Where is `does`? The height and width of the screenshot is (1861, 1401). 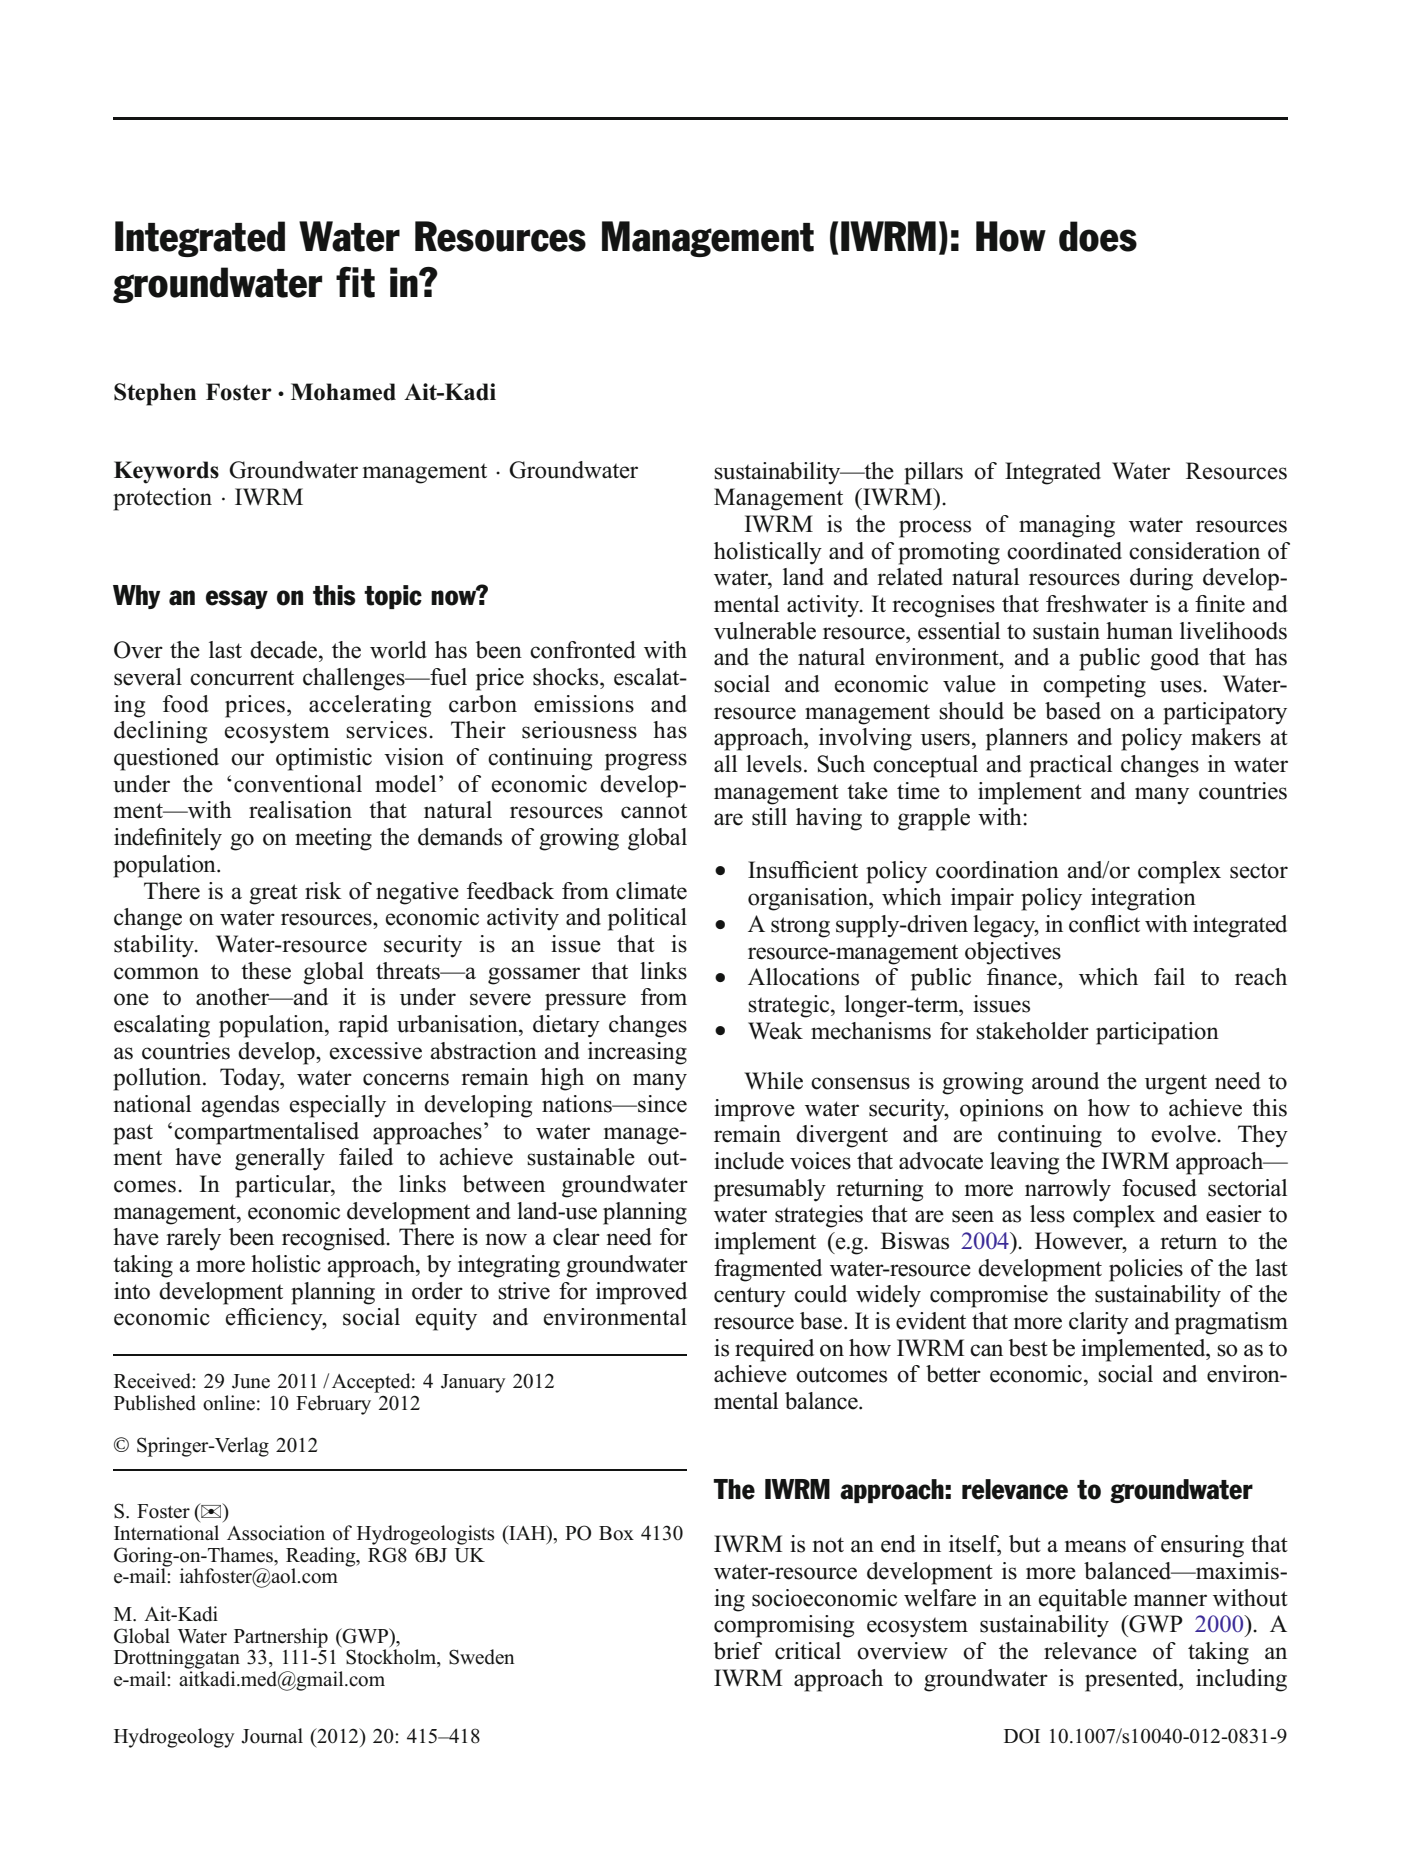
does is located at coordinates (1098, 236).
